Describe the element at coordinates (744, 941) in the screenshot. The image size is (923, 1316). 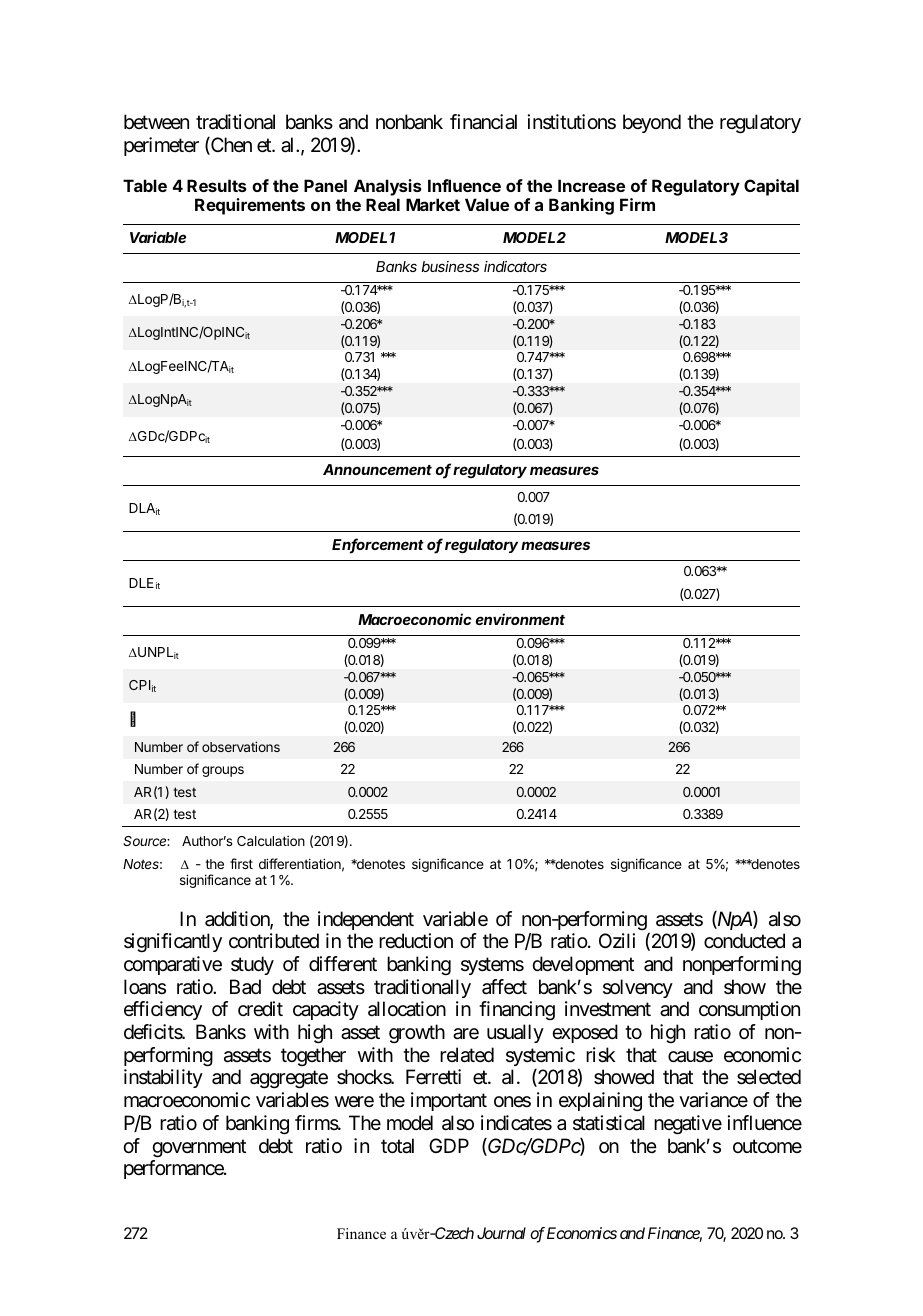
I see `conducted` at that location.
